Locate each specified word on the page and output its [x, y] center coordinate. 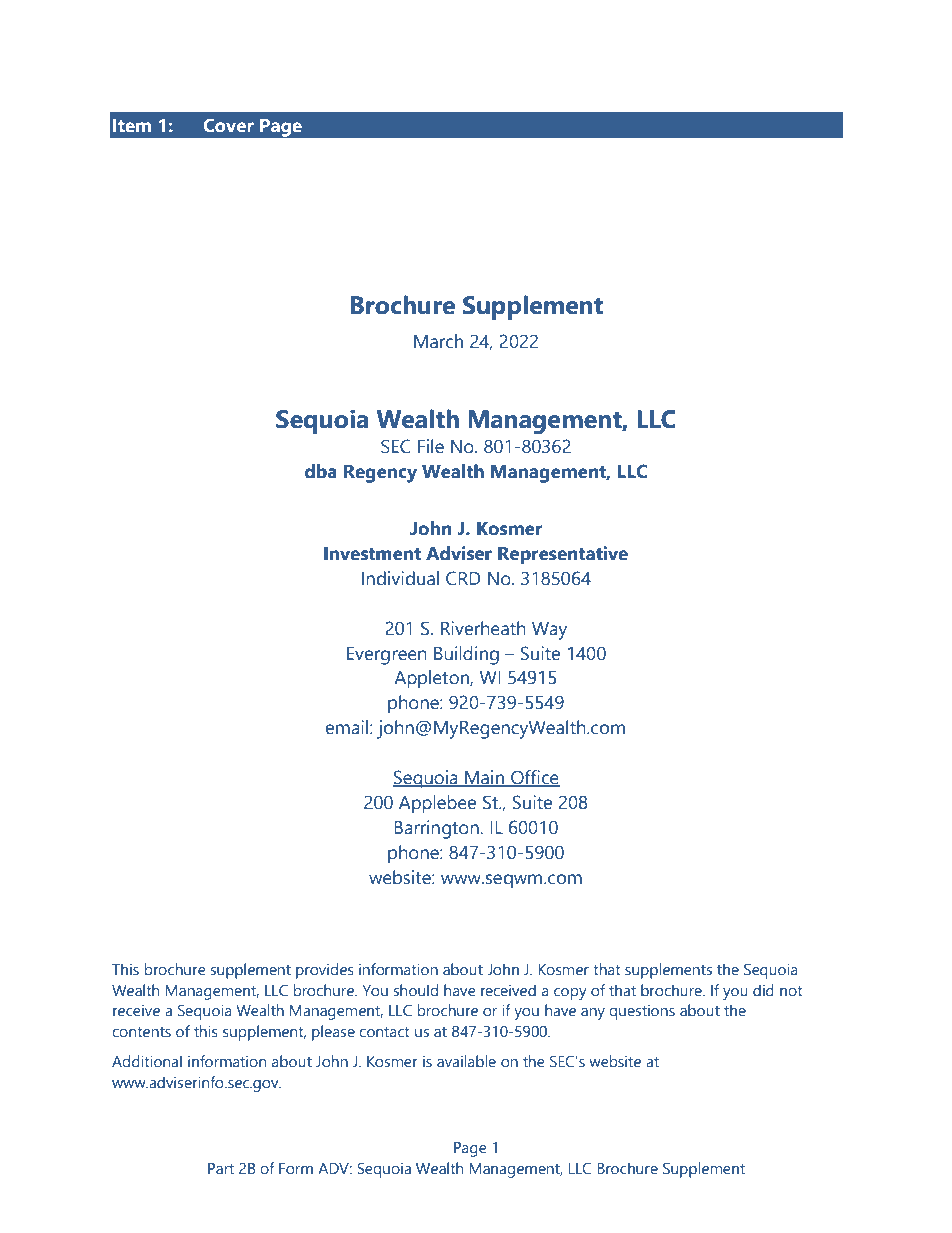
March [438, 341]
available [466, 1061]
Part [221, 1168]
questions [642, 1012]
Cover [228, 125]
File [431, 446]
